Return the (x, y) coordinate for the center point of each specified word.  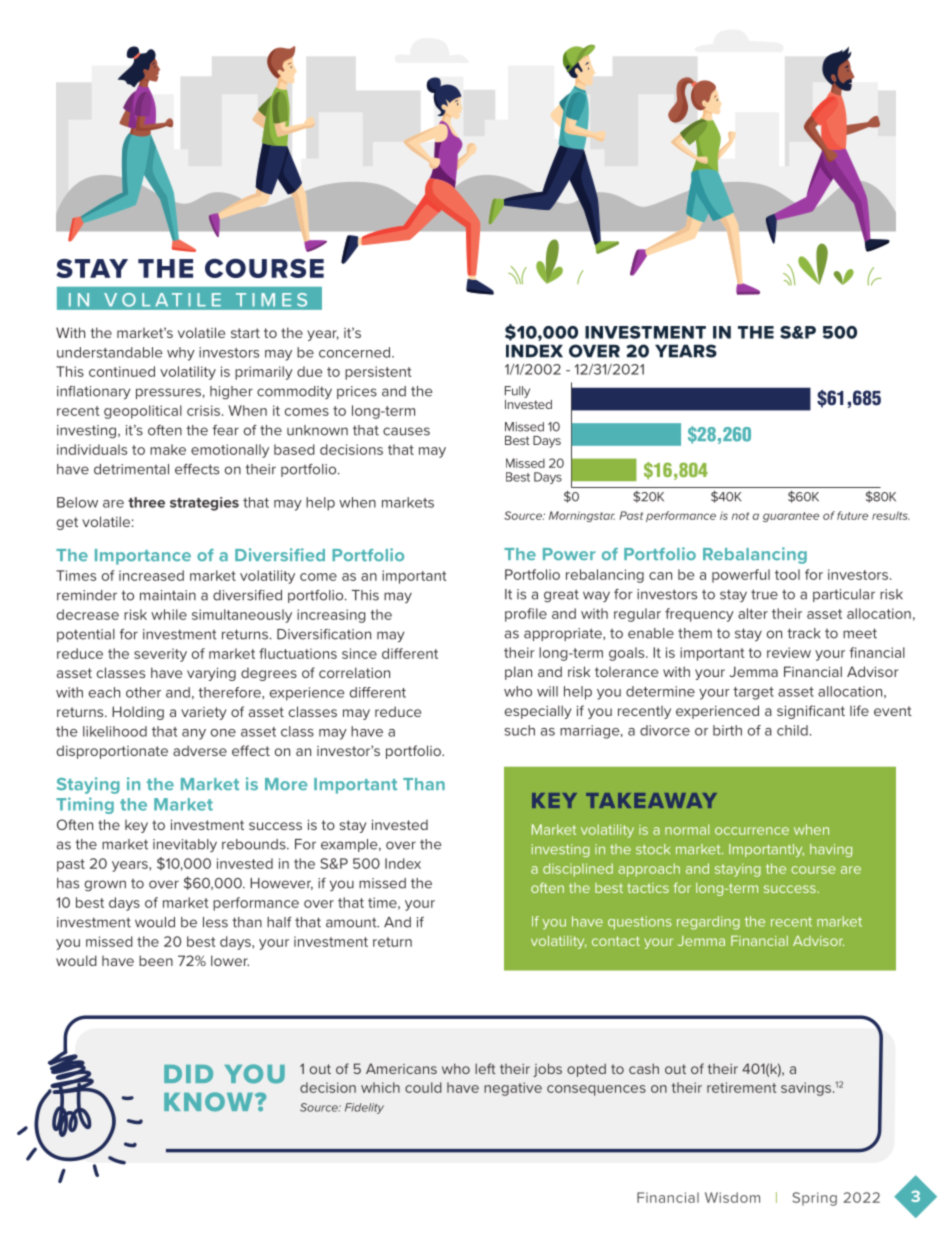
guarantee (791, 517)
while (169, 614)
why (181, 354)
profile (526, 615)
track (803, 633)
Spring (814, 1199)
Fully (517, 392)
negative (513, 1089)
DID (188, 1074)
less (215, 922)
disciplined (578, 870)
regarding (708, 923)
